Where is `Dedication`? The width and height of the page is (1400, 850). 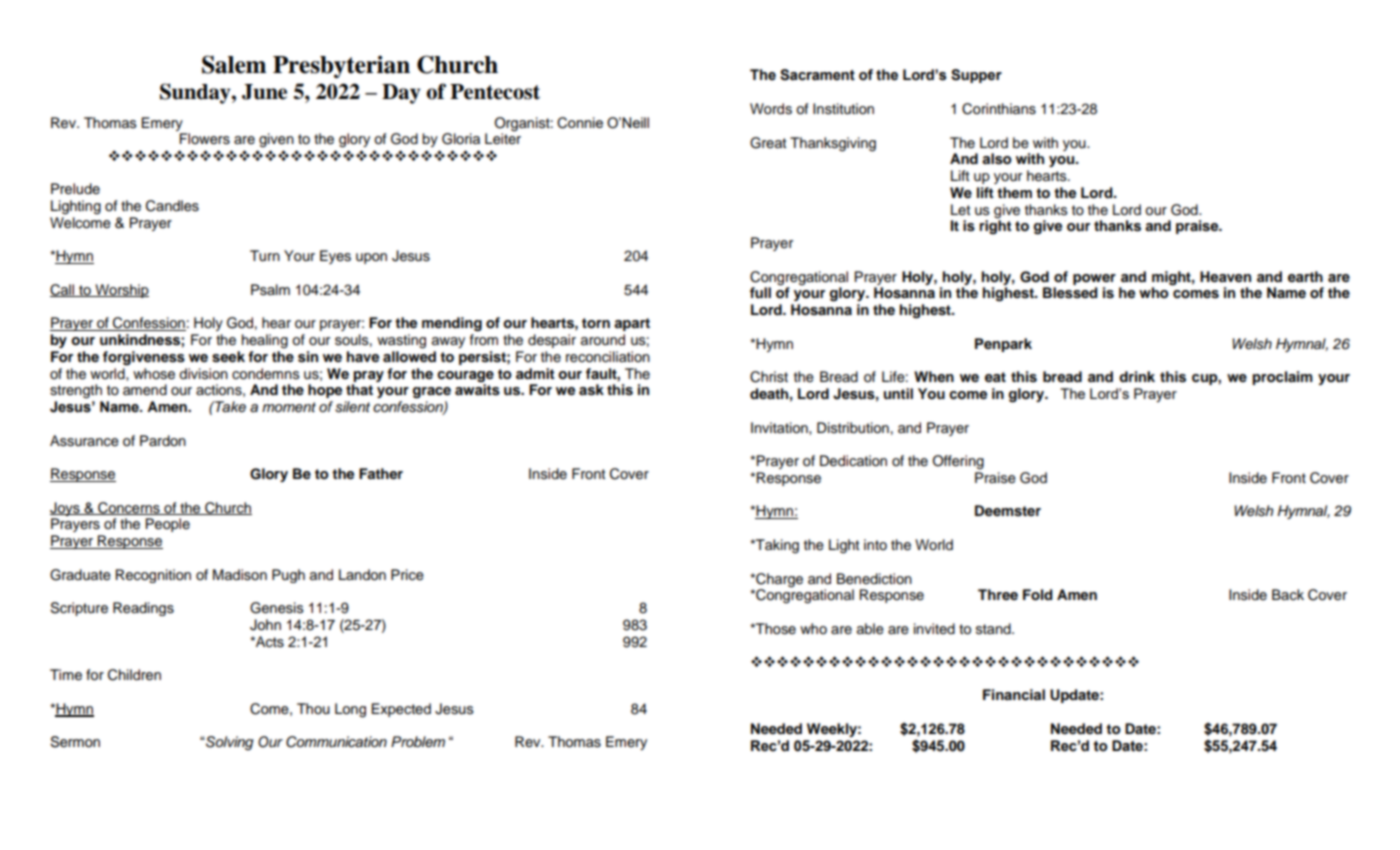 Dedication is located at coordinates (853, 461).
